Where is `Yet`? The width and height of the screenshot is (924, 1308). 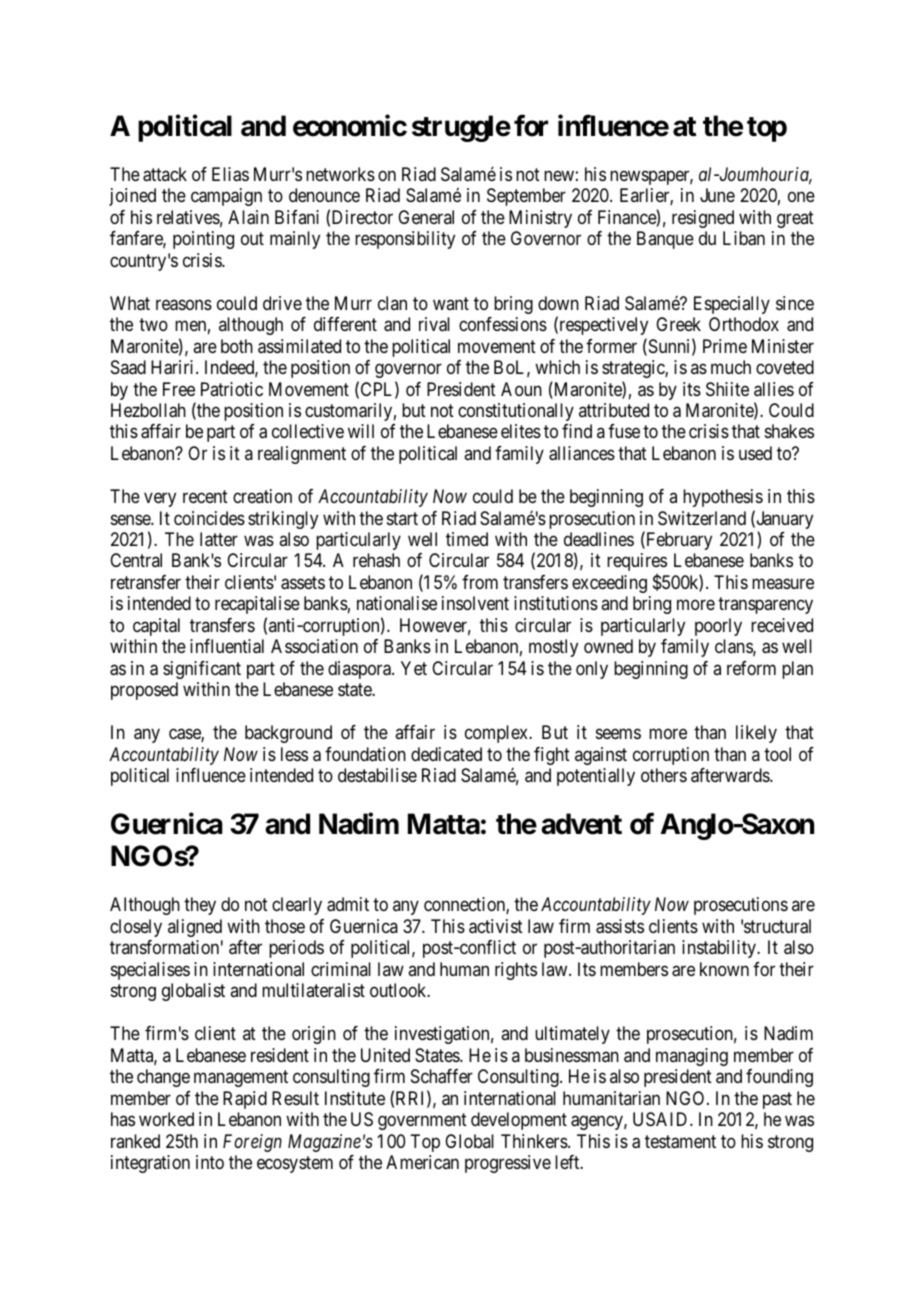 Yet is located at coordinates (414, 668).
